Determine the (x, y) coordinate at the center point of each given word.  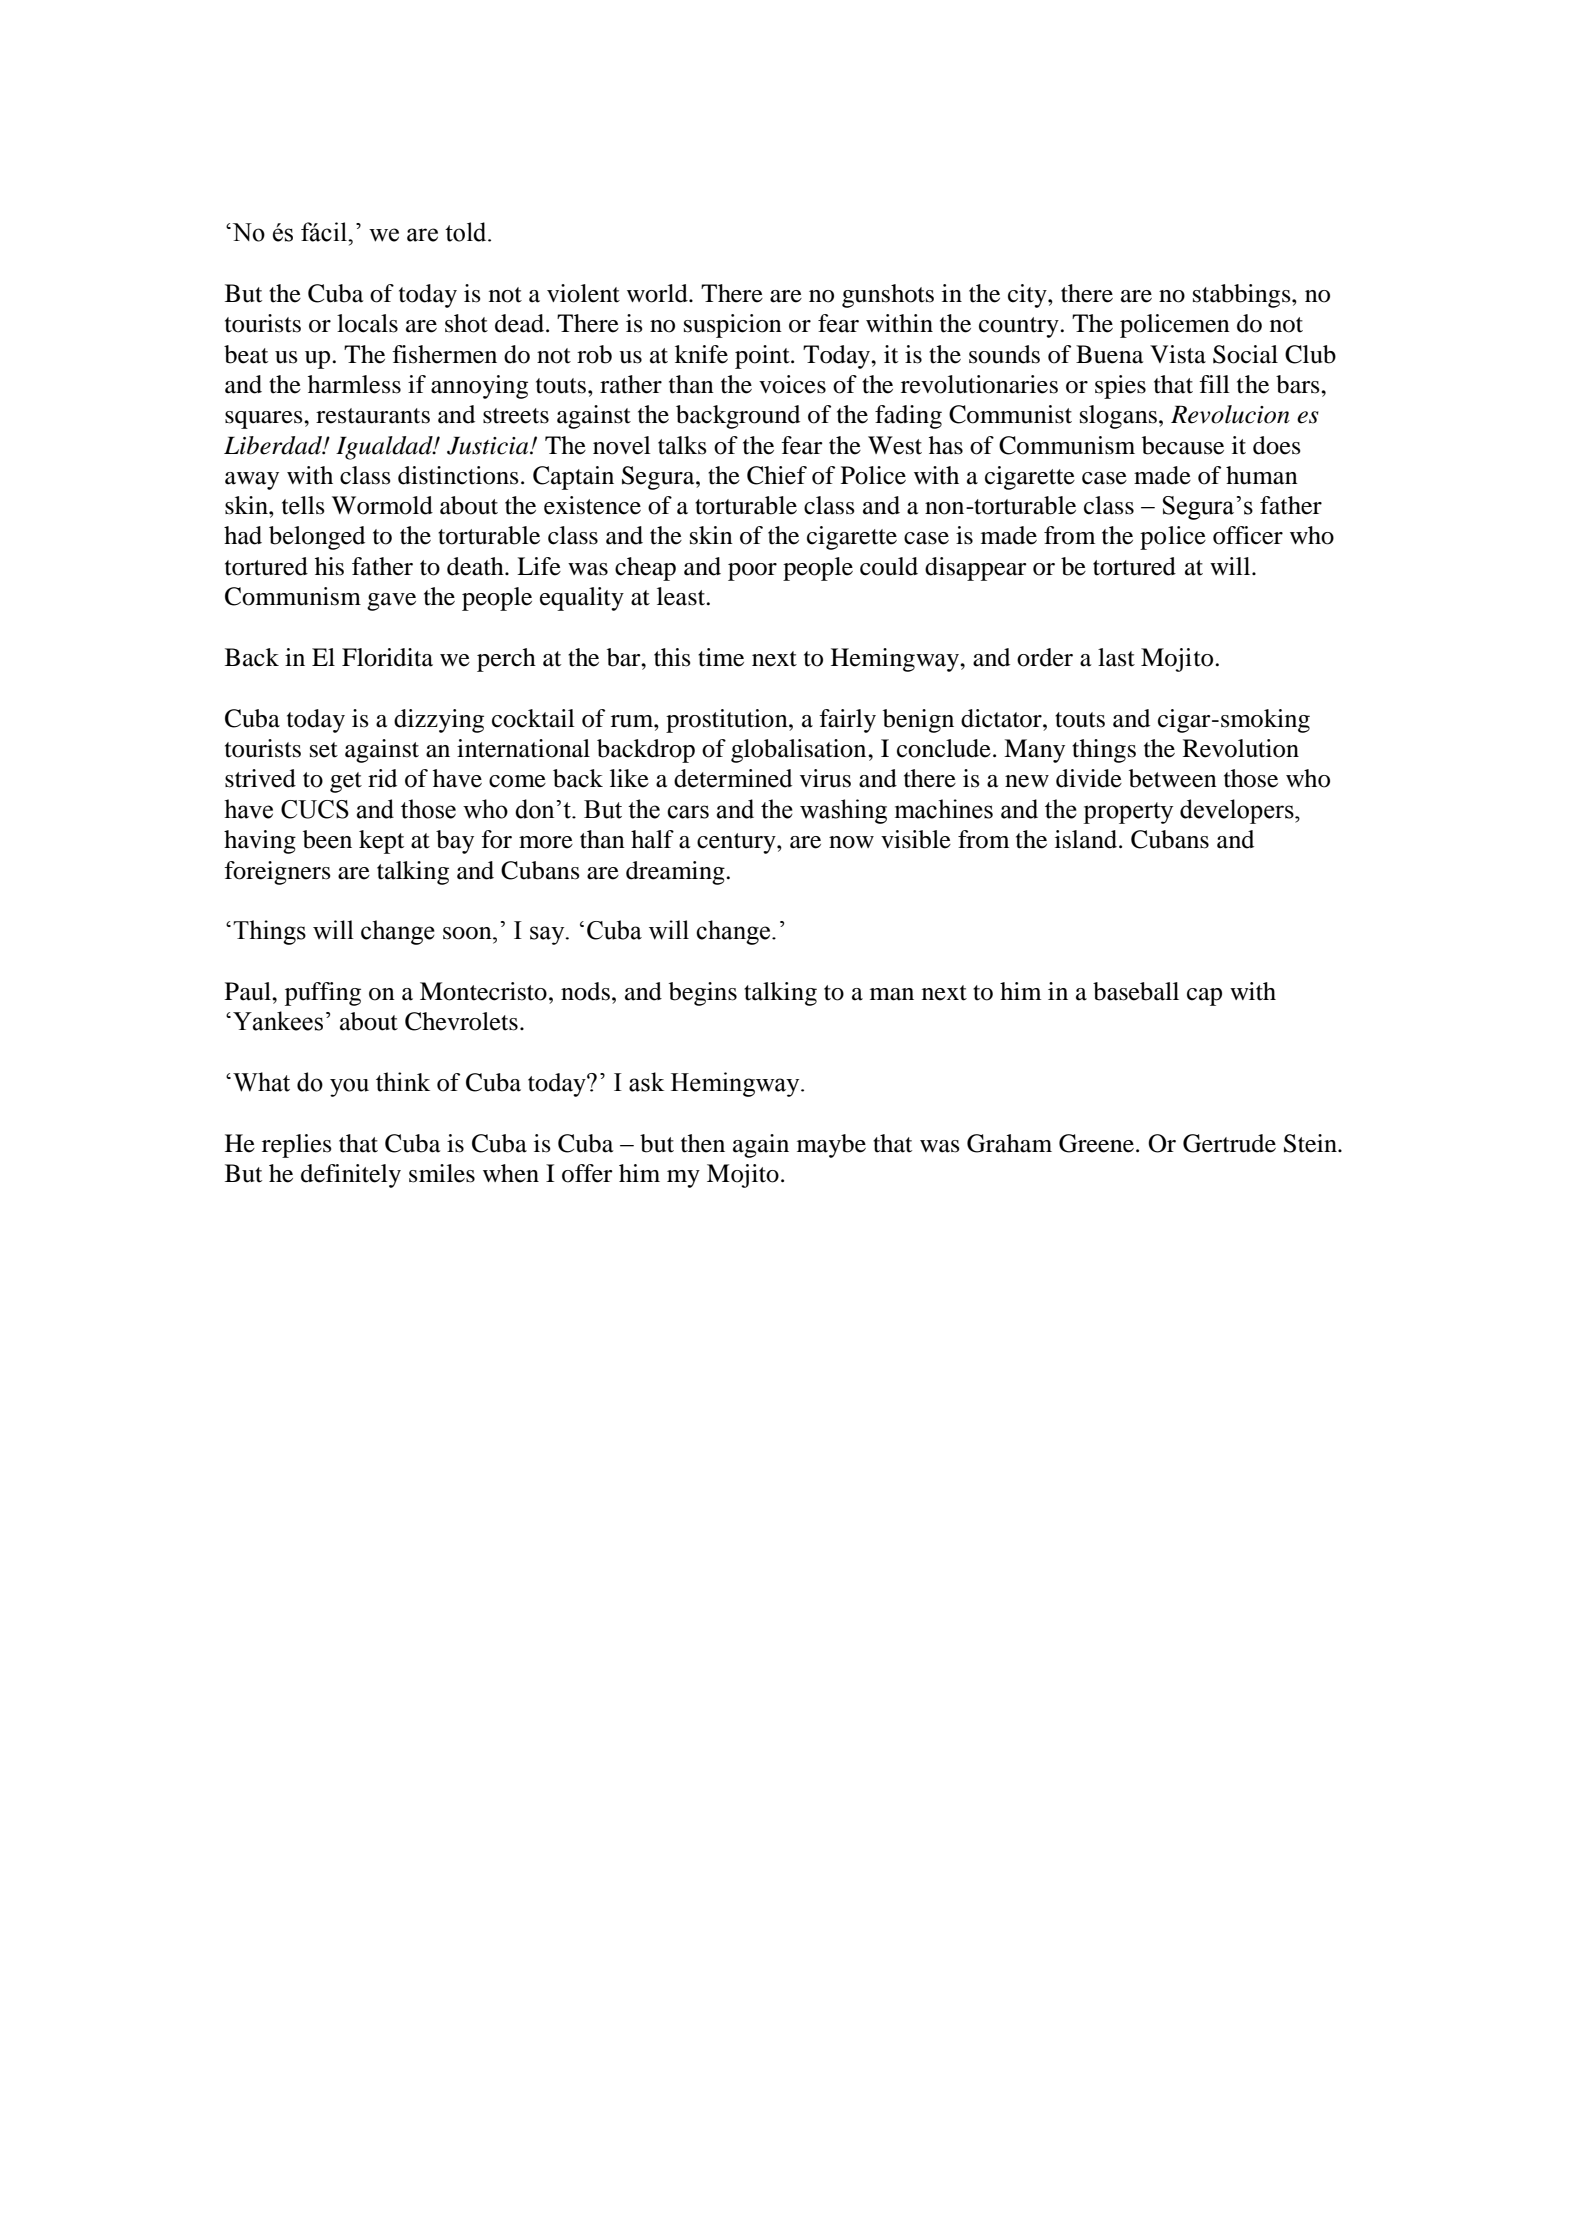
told (467, 232)
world (658, 293)
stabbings (1243, 296)
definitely (351, 1176)
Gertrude (1229, 1143)
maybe (831, 1146)
